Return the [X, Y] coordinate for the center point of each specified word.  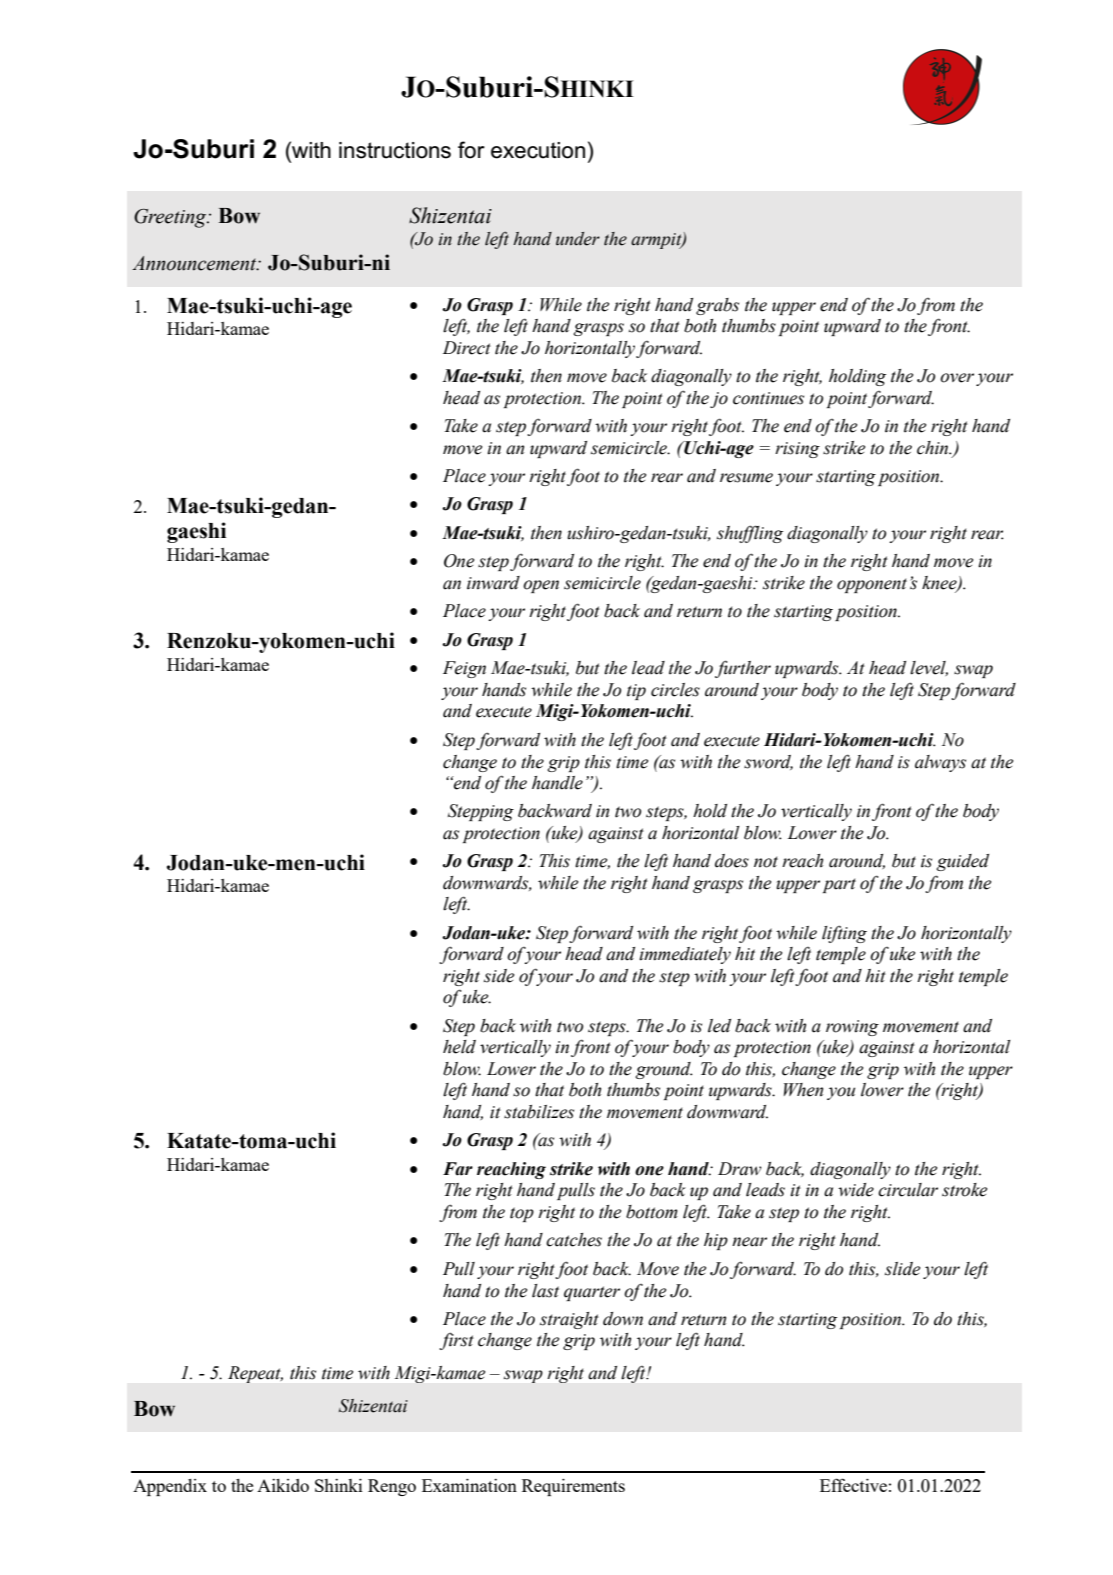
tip [636, 692]
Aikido [283, 1485]
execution [538, 150]
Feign [464, 669]
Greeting [171, 218]
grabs [717, 306]
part [839, 885]
